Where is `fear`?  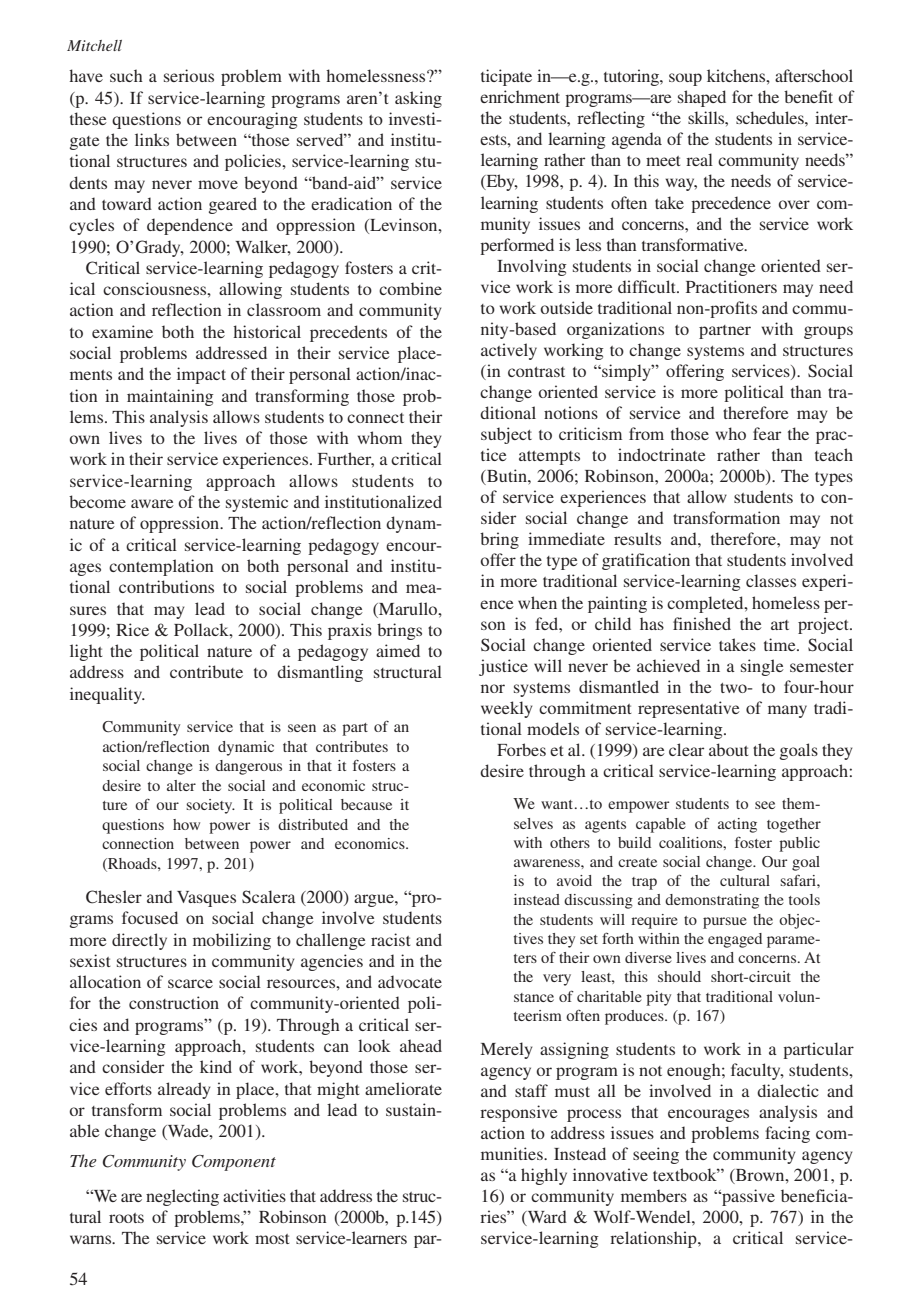 fear is located at coordinates (767, 433).
